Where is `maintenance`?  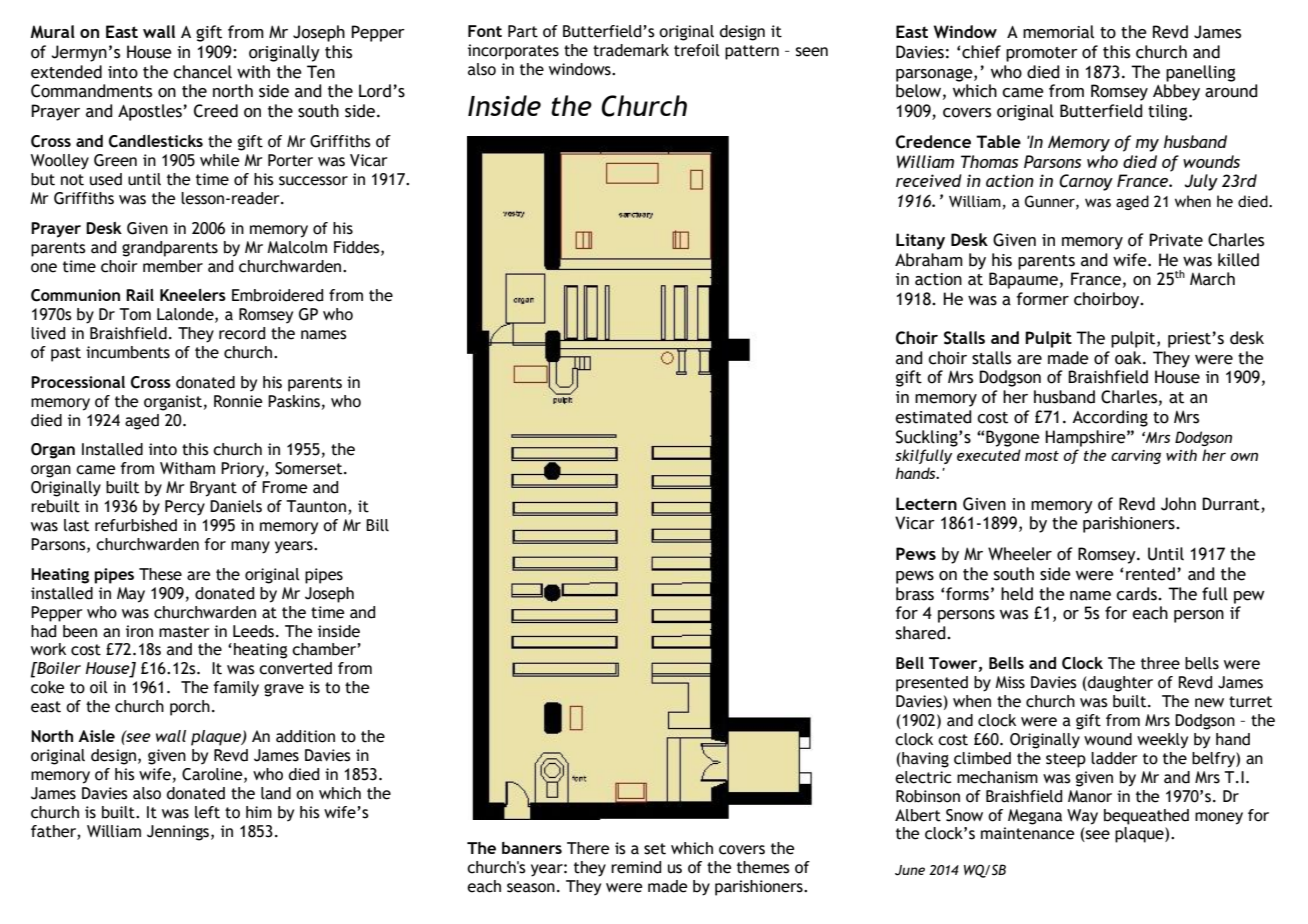
maintenance is located at coordinates (1027, 833).
